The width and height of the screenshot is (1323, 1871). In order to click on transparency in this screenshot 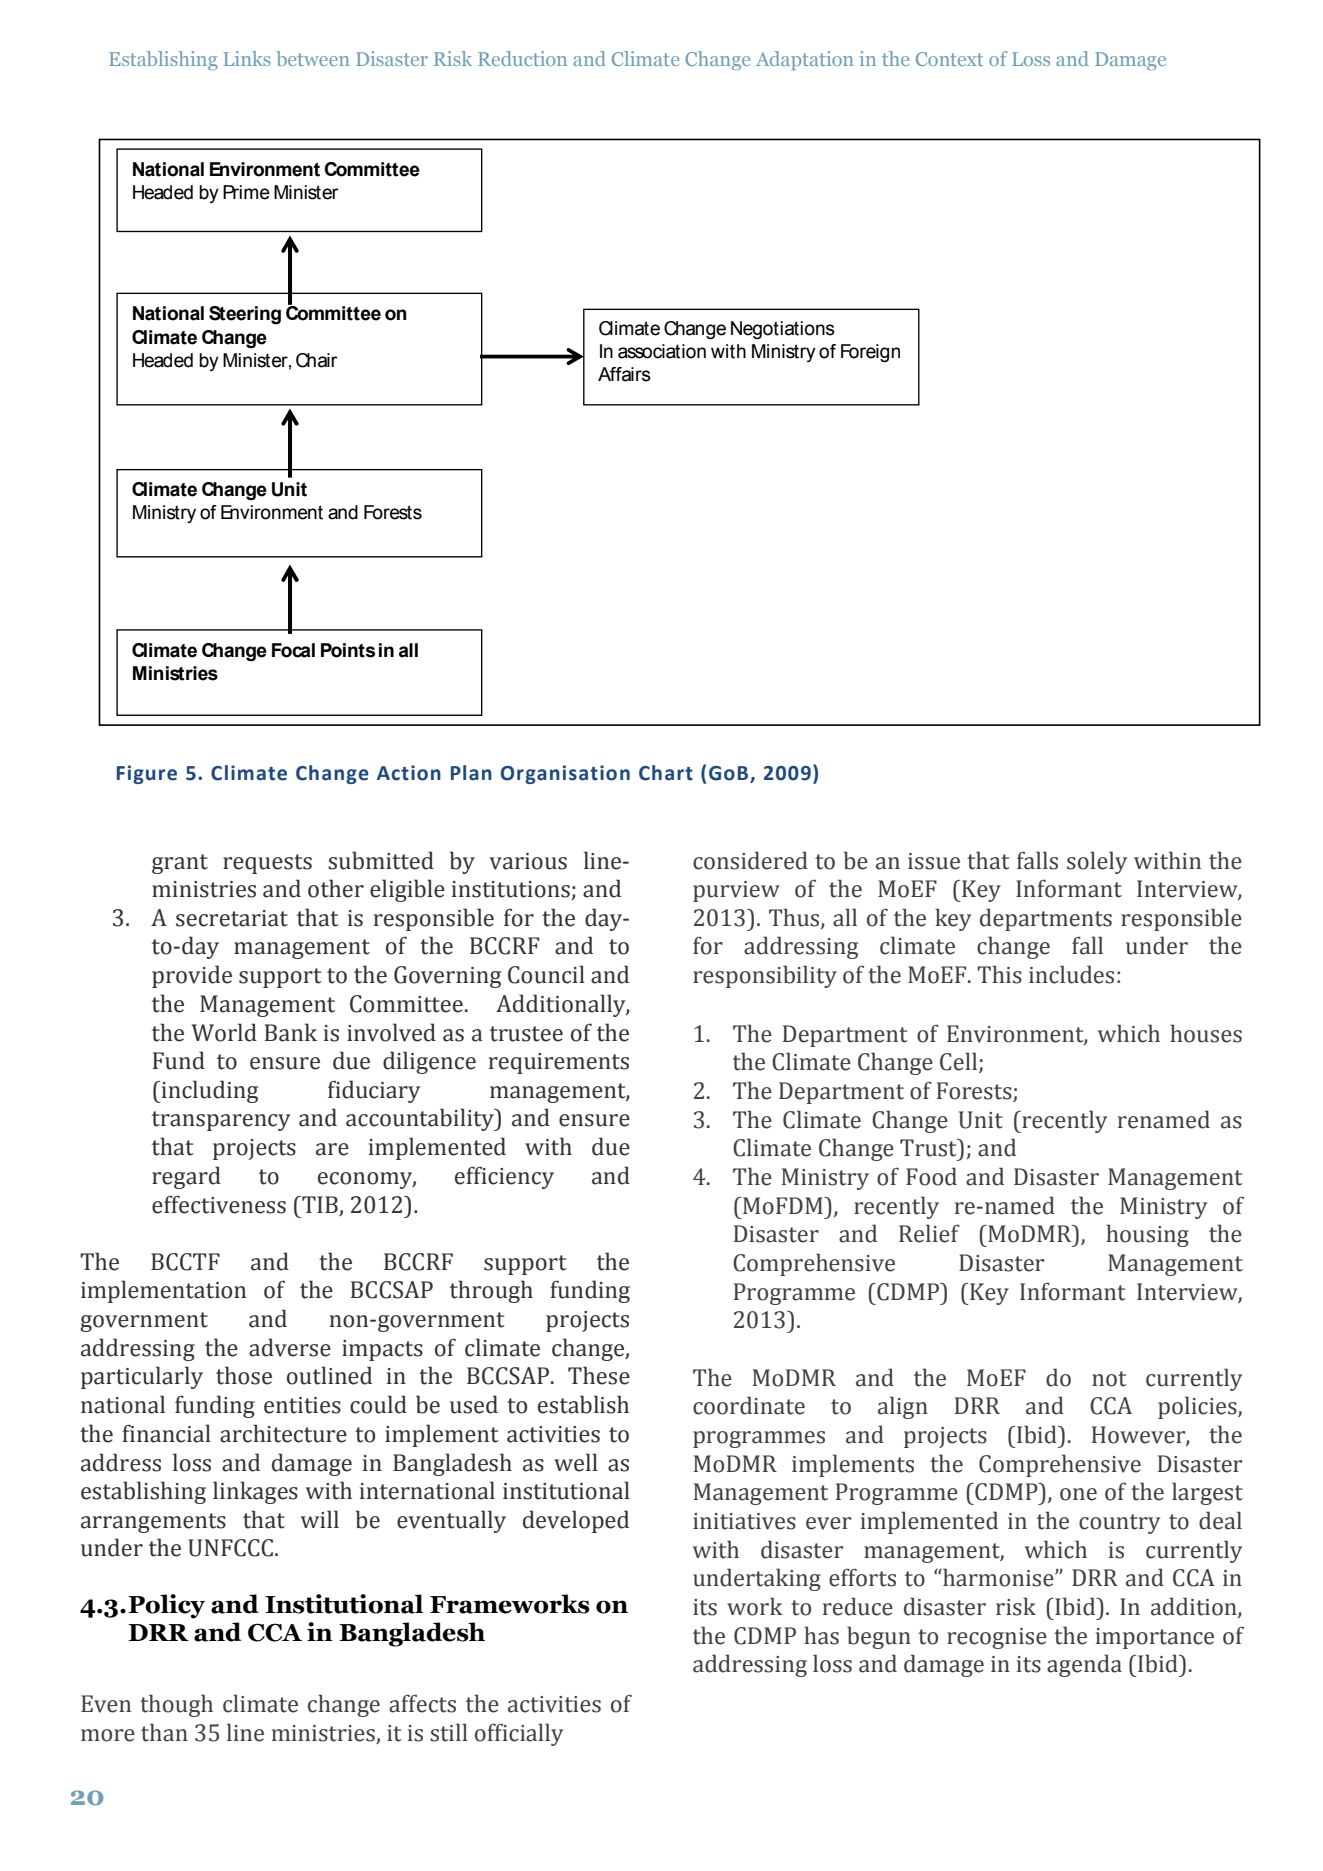, I will do `click(221, 1121)`.
